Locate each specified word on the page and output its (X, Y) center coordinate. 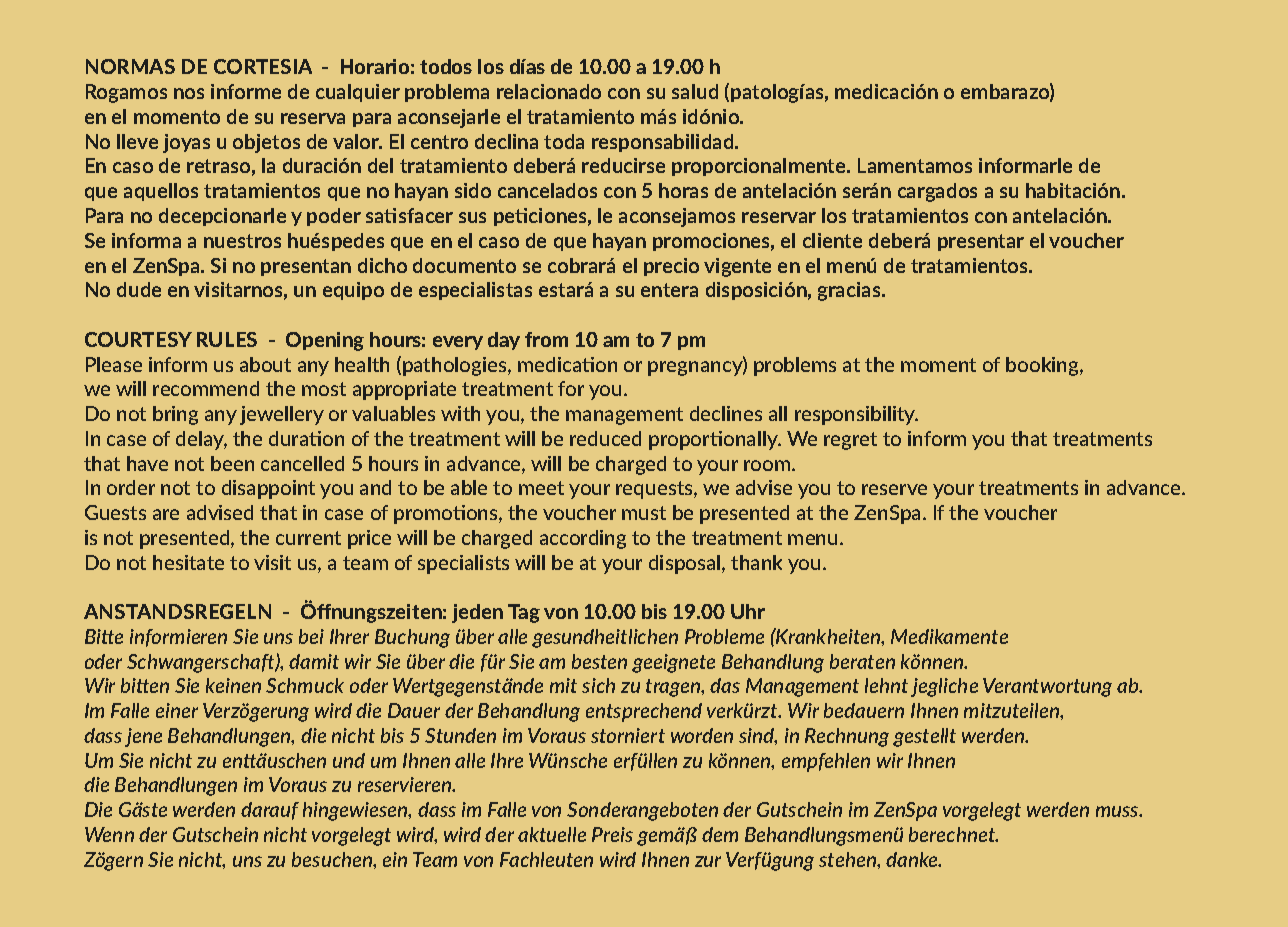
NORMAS (130, 66)
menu (812, 539)
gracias (850, 291)
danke (913, 859)
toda (564, 141)
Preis (612, 834)
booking (1043, 366)
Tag (524, 613)
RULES (227, 339)
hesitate (188, 562)
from (546, 339)
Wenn (109, 834)
